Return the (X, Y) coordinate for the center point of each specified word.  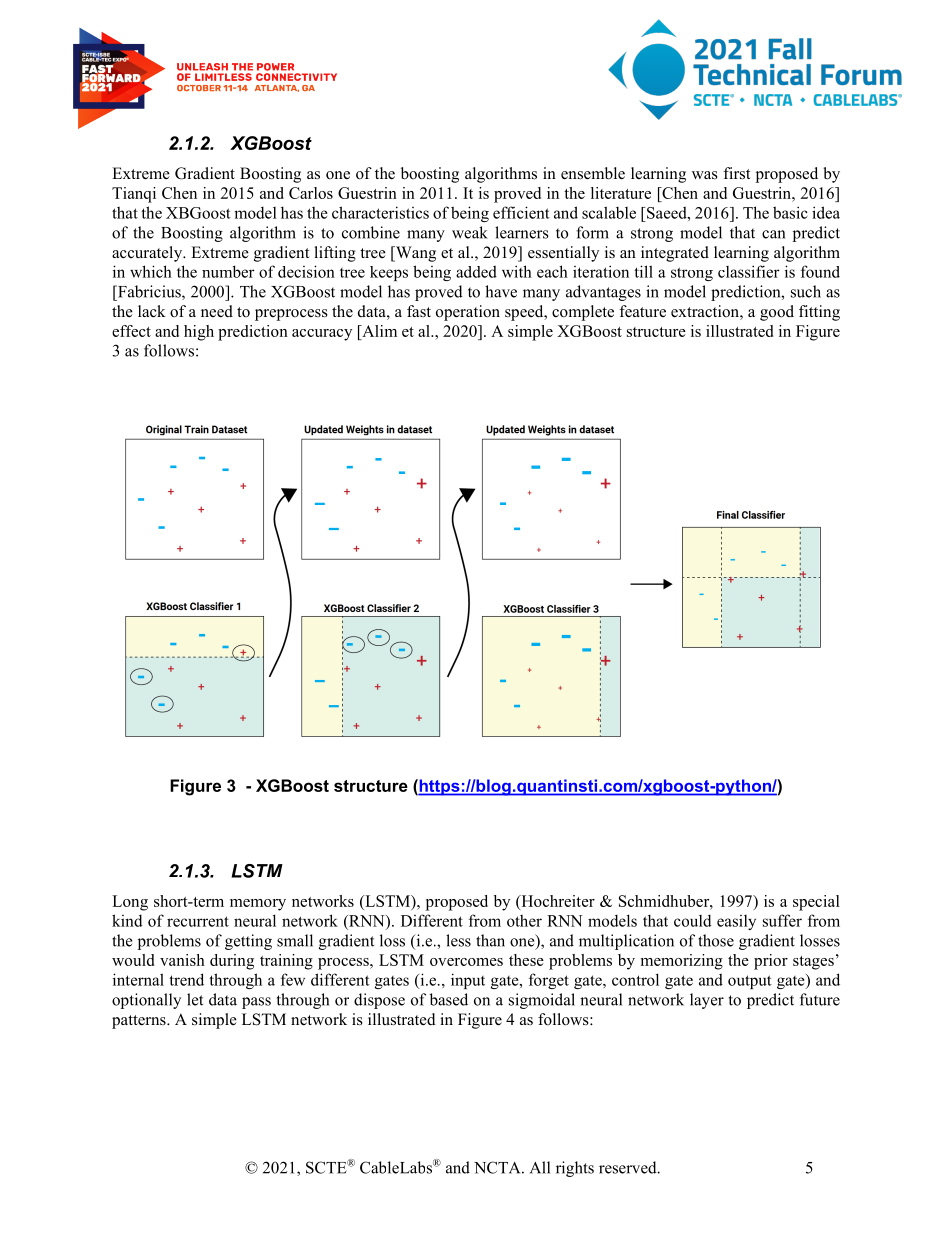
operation (468, 313)
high (199, 333)
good (777, 313)
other (524, 920)
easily (736, 922)
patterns (140, 1022)
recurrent (198, 921)
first (736, 173)
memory (258, 905)
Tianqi (134, 195)
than (490, 940)
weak (470, 232)
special (816, 903)
